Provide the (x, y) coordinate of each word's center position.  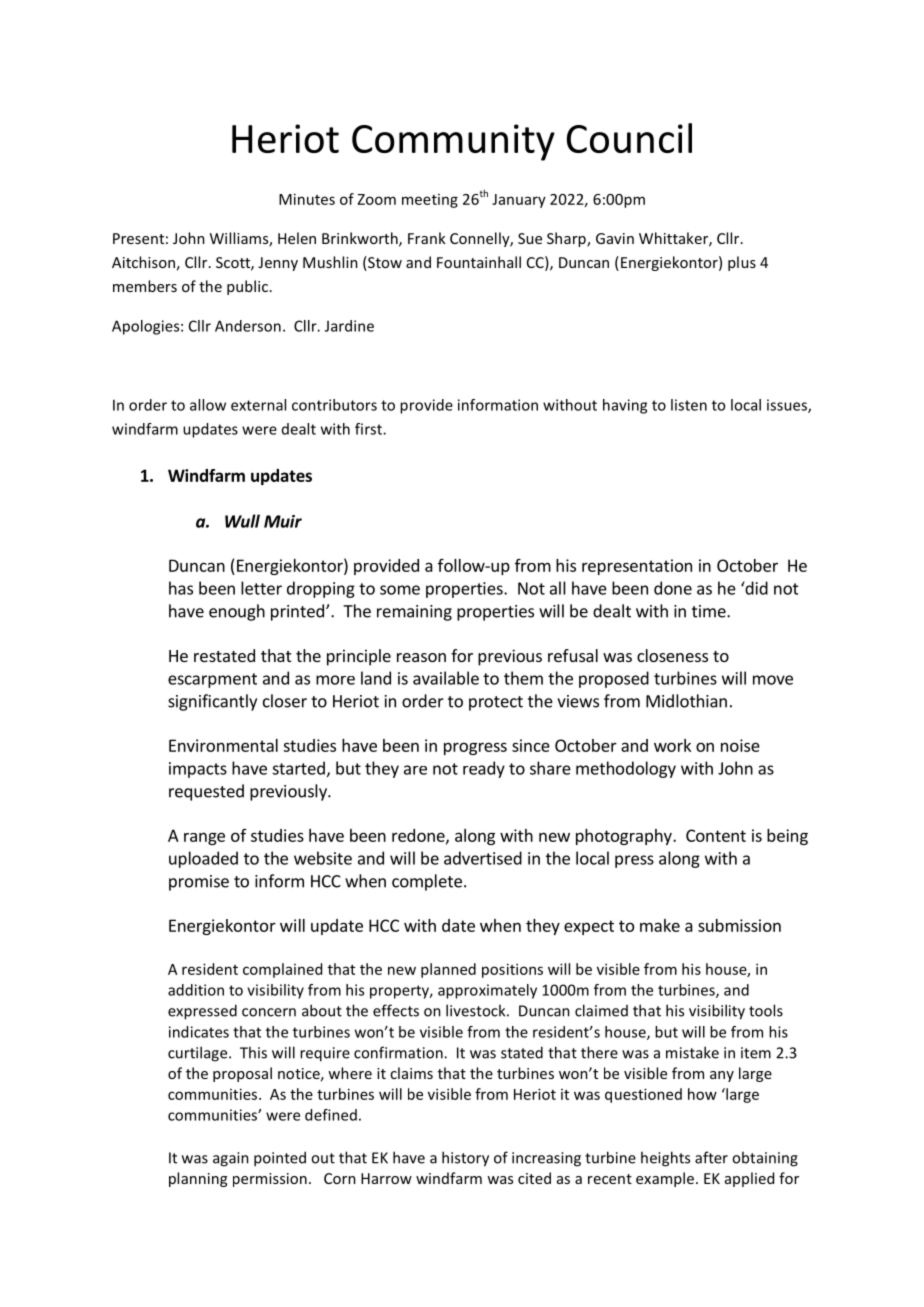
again (231, 1159)
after (711, 1157)
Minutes (307, 199)
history (465, 1159)
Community (453, 142)
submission (739, 925)
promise (199, 883)
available (446, 678)
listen (689, 405)
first (369, 429)
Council (629, 138)
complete (427, 882)
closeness (672, 655)
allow (208, 405)
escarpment (212, 680)
